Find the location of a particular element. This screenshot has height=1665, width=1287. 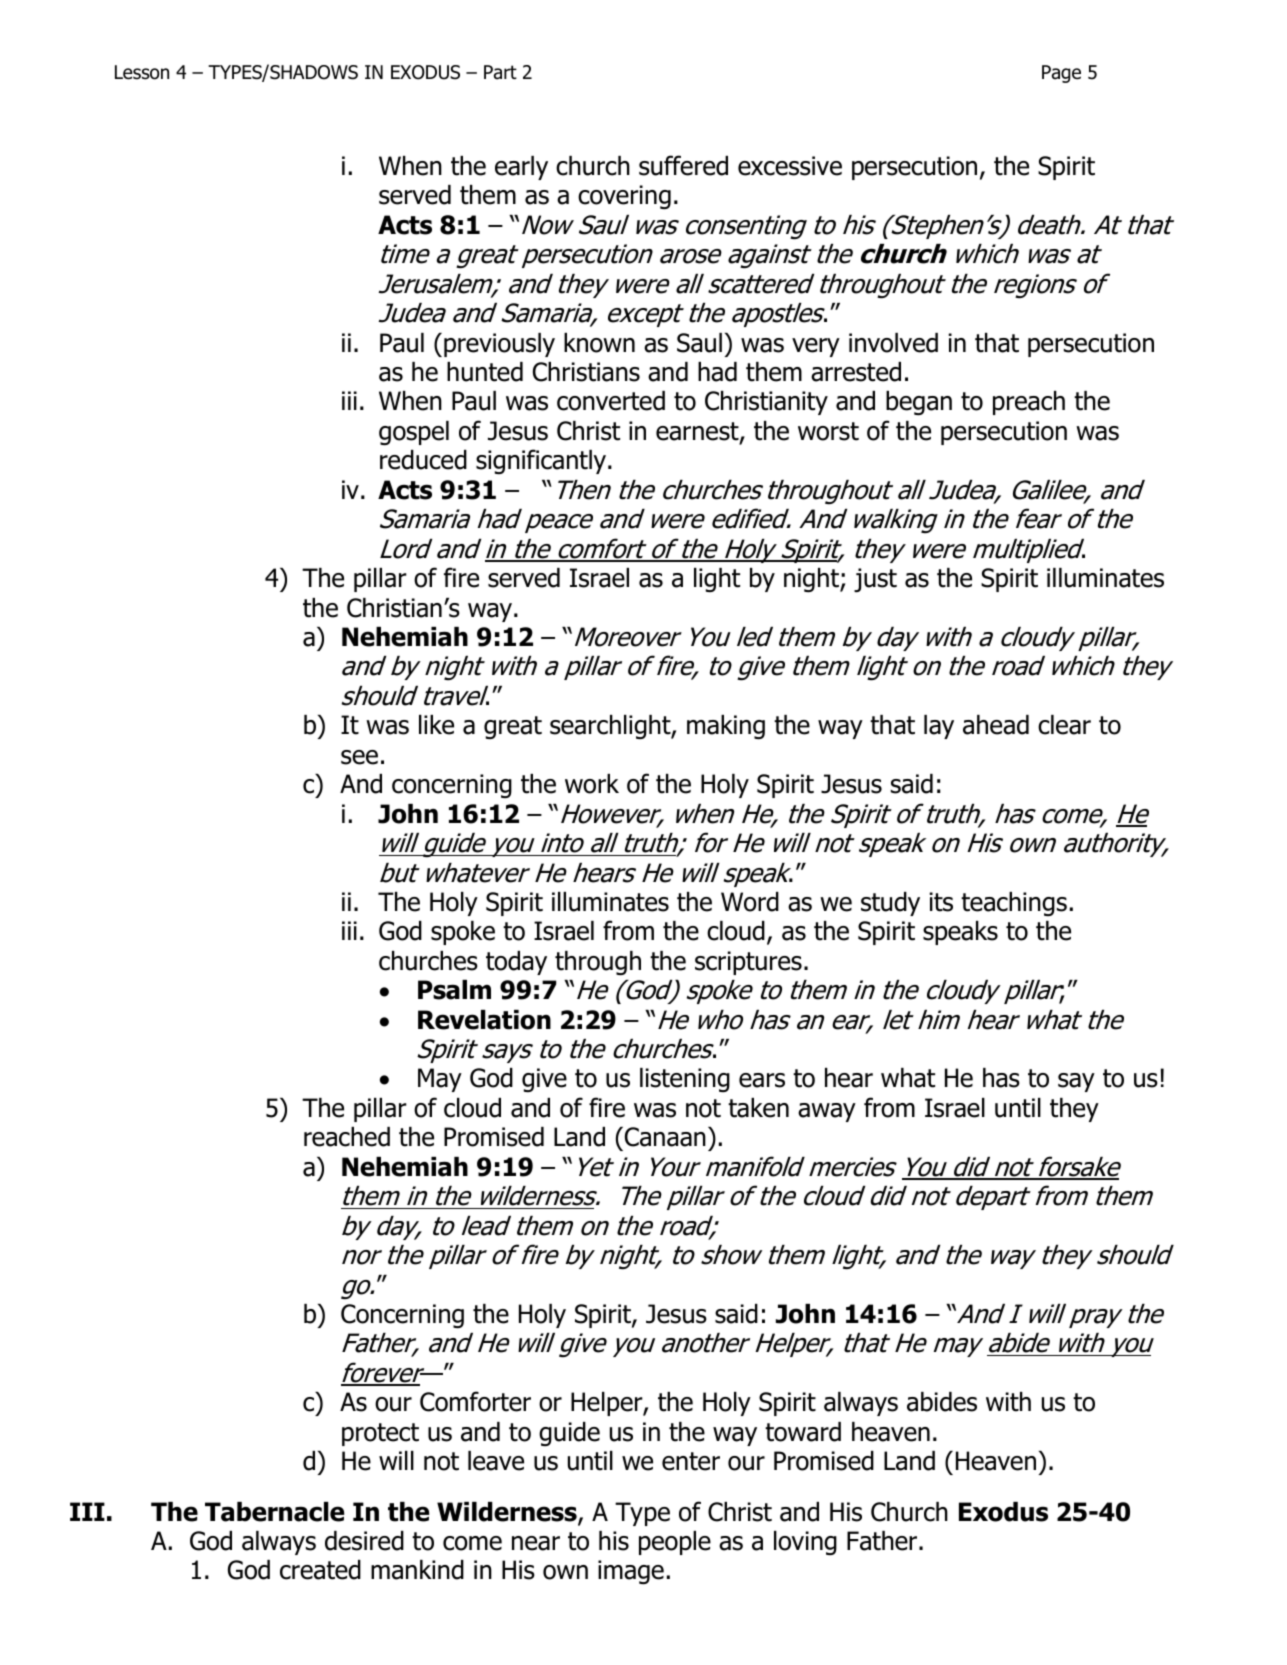

began is located at coordinates (919, 403).
